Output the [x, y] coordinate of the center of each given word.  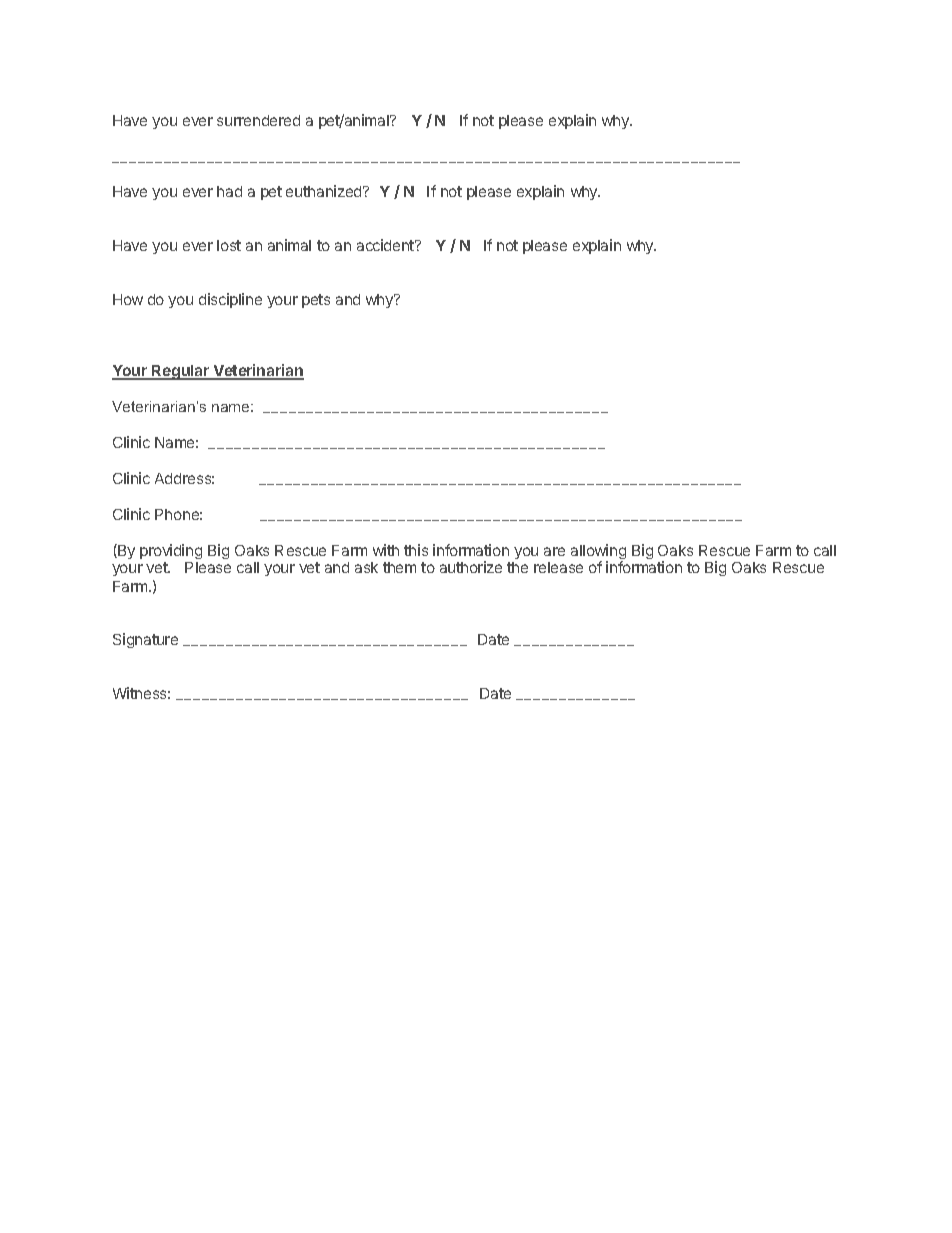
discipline [230, 300]
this [416, 550]
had [229, 191]
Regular [181, 372]
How [128, 299]
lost [229, 245]
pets [316, 301]
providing [171, 551]
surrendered [258, 120]
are [554, 551]
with [386, 550]
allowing [598, 553]
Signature [145, 640]
